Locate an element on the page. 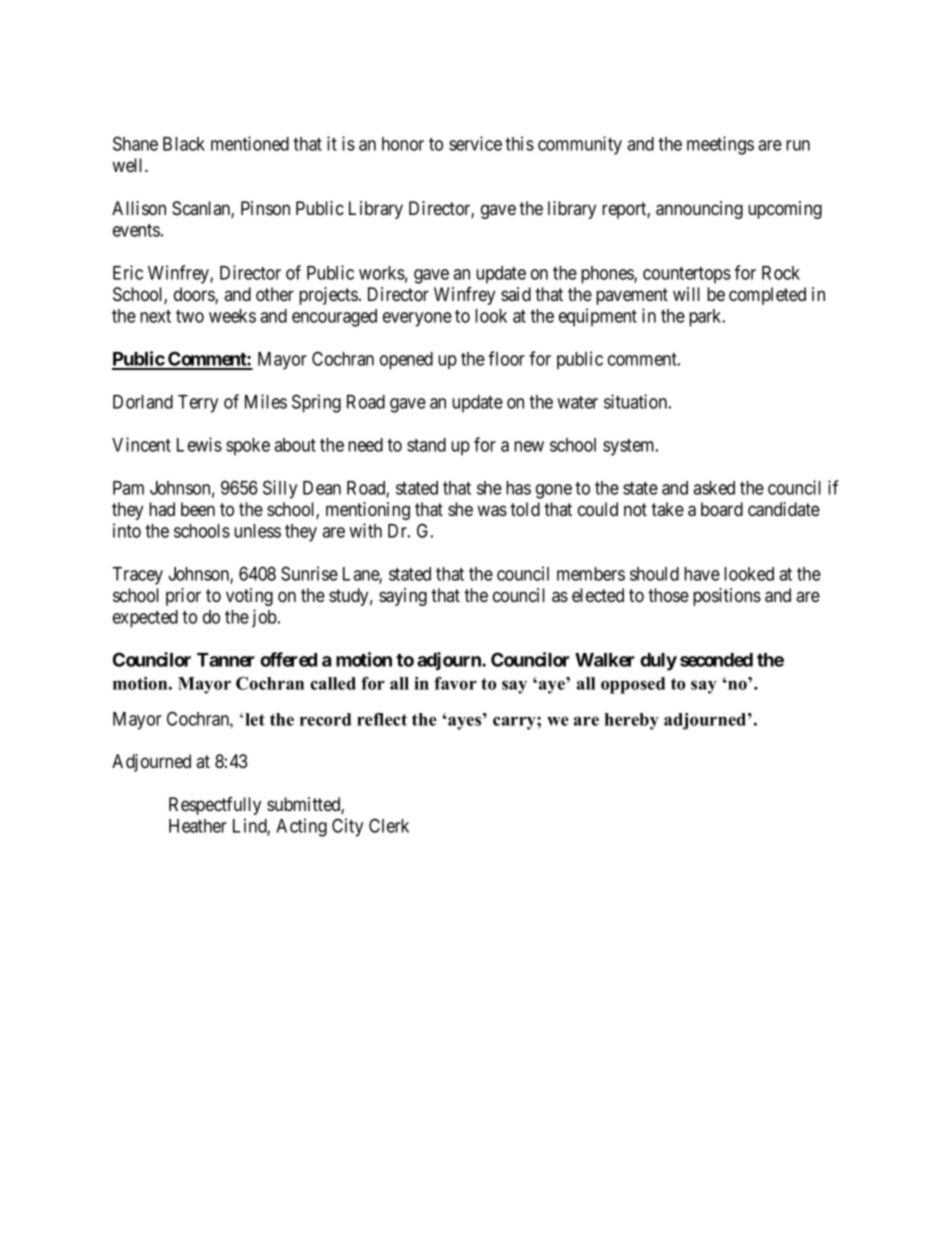 The width and height of the document is (952, 1233). meetings is located at coordinates (720, 145).
